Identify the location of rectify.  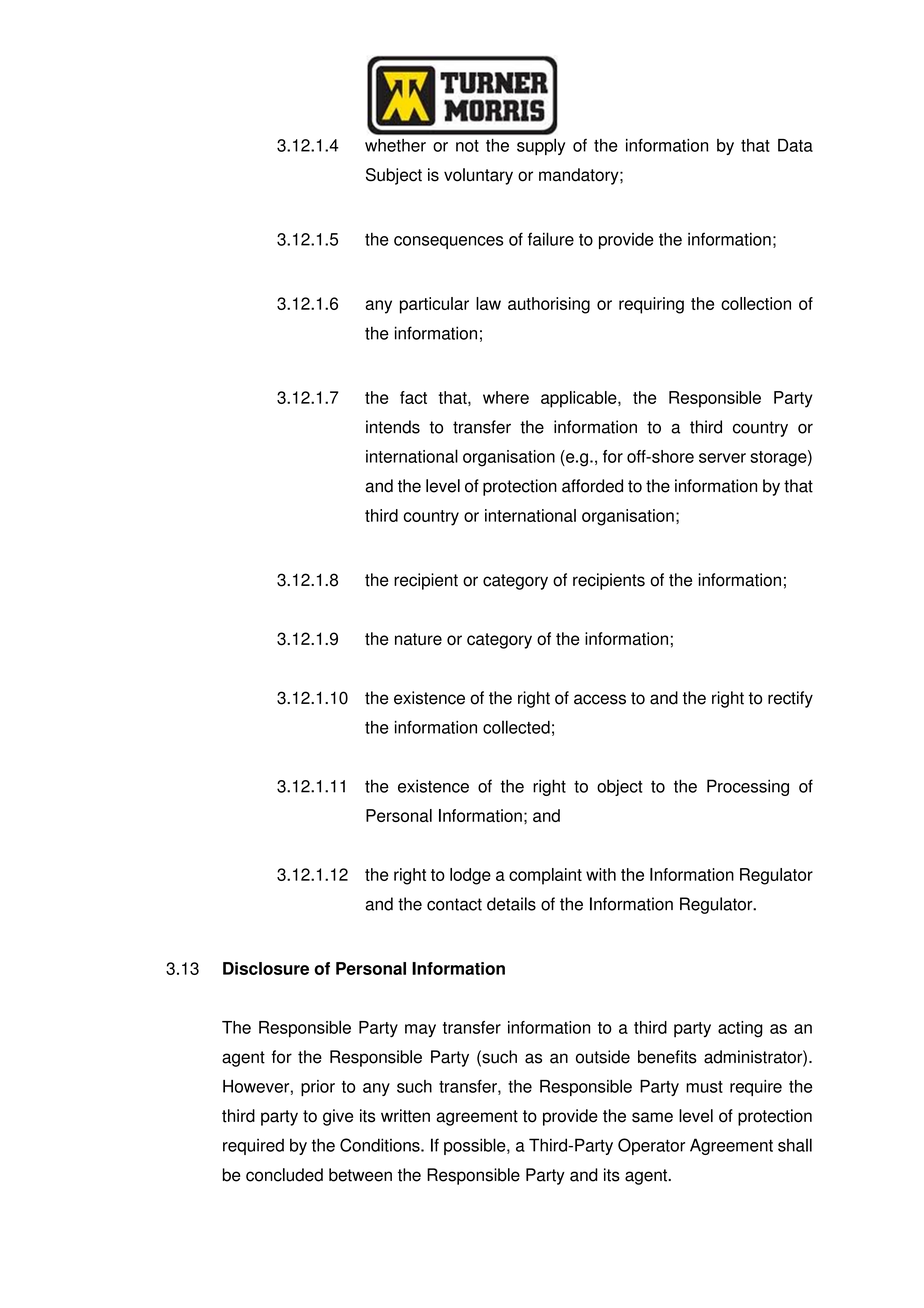
(790, 699).
